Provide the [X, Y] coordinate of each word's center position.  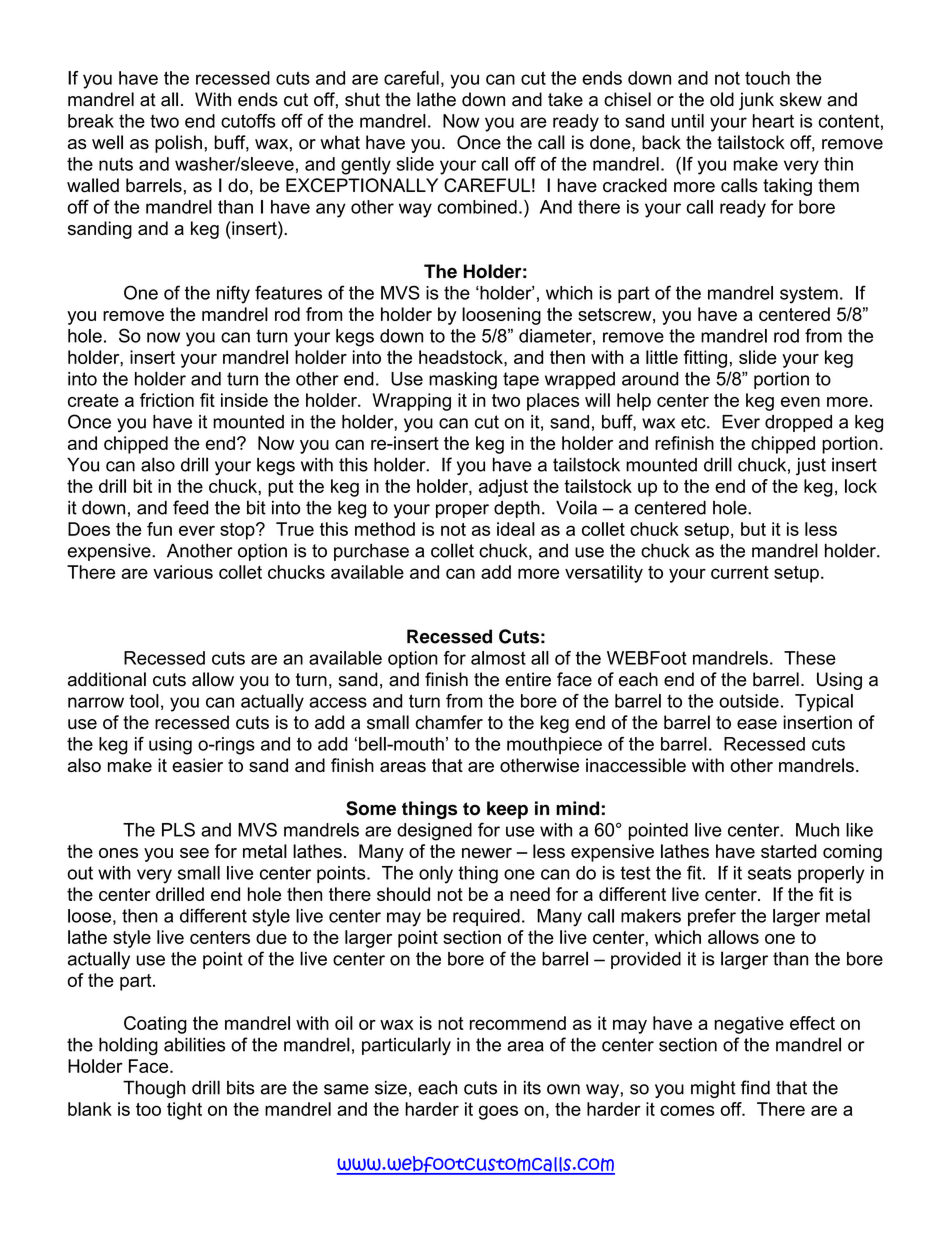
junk [756, 101]
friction [167, 400]
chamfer [449, 722]
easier [197, 765]
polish [178, 144]
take [565, 99]
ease [757, 724]
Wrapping [411, 402]
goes [498, 1112]
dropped [798, 423]
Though [154, 1089]
